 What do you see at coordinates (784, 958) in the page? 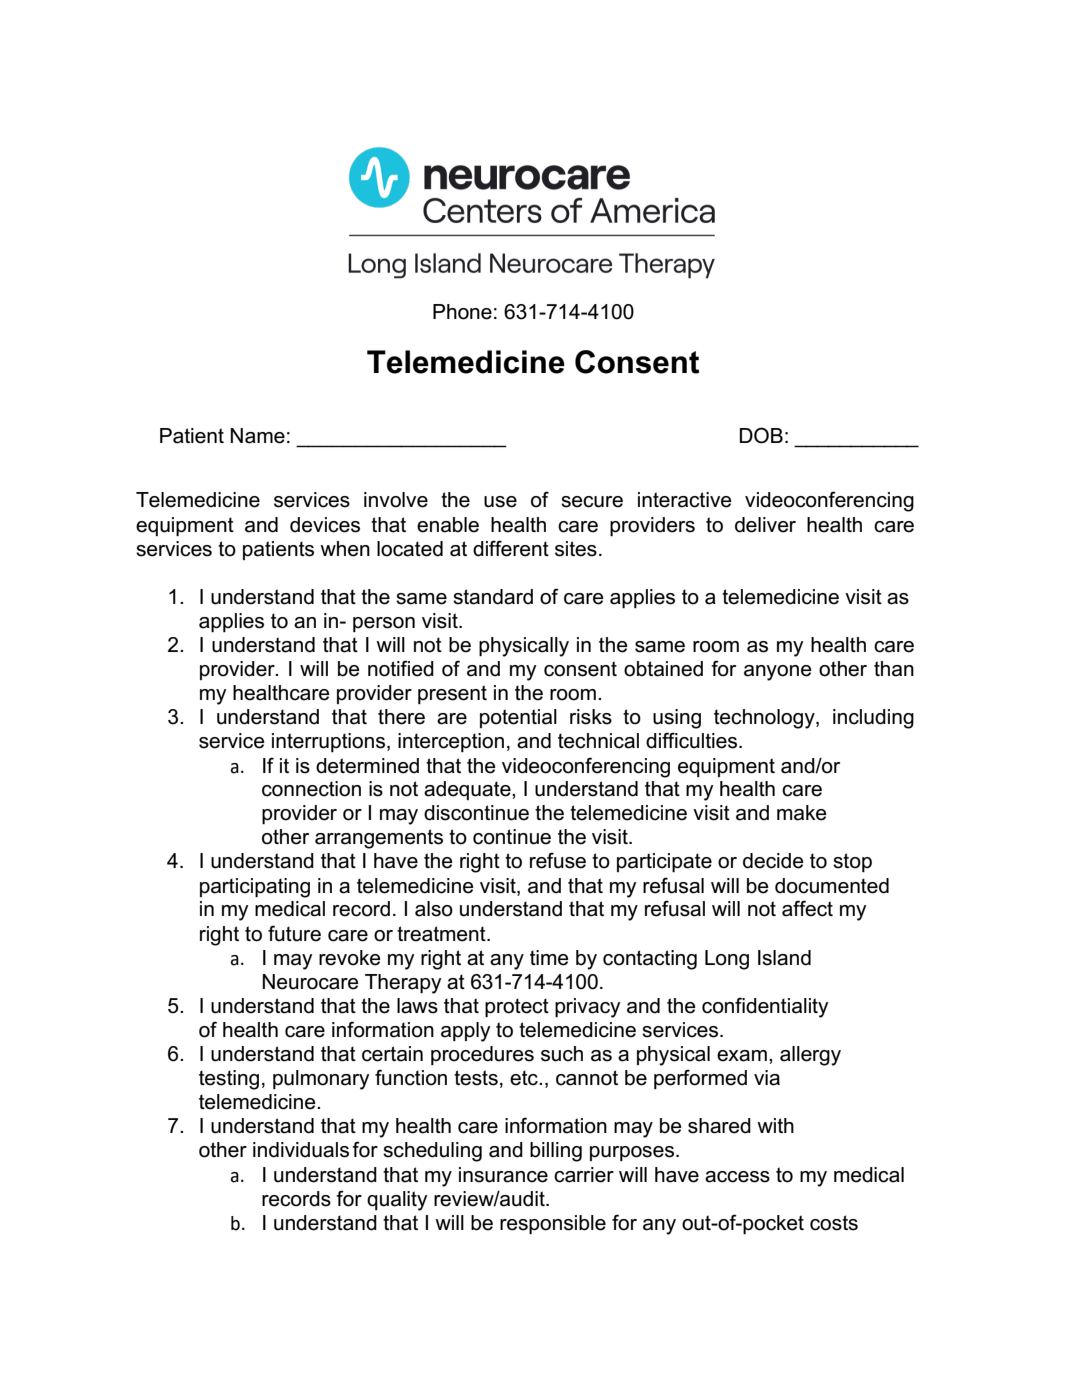
I see `Island` at bounding box center [784, 958].
